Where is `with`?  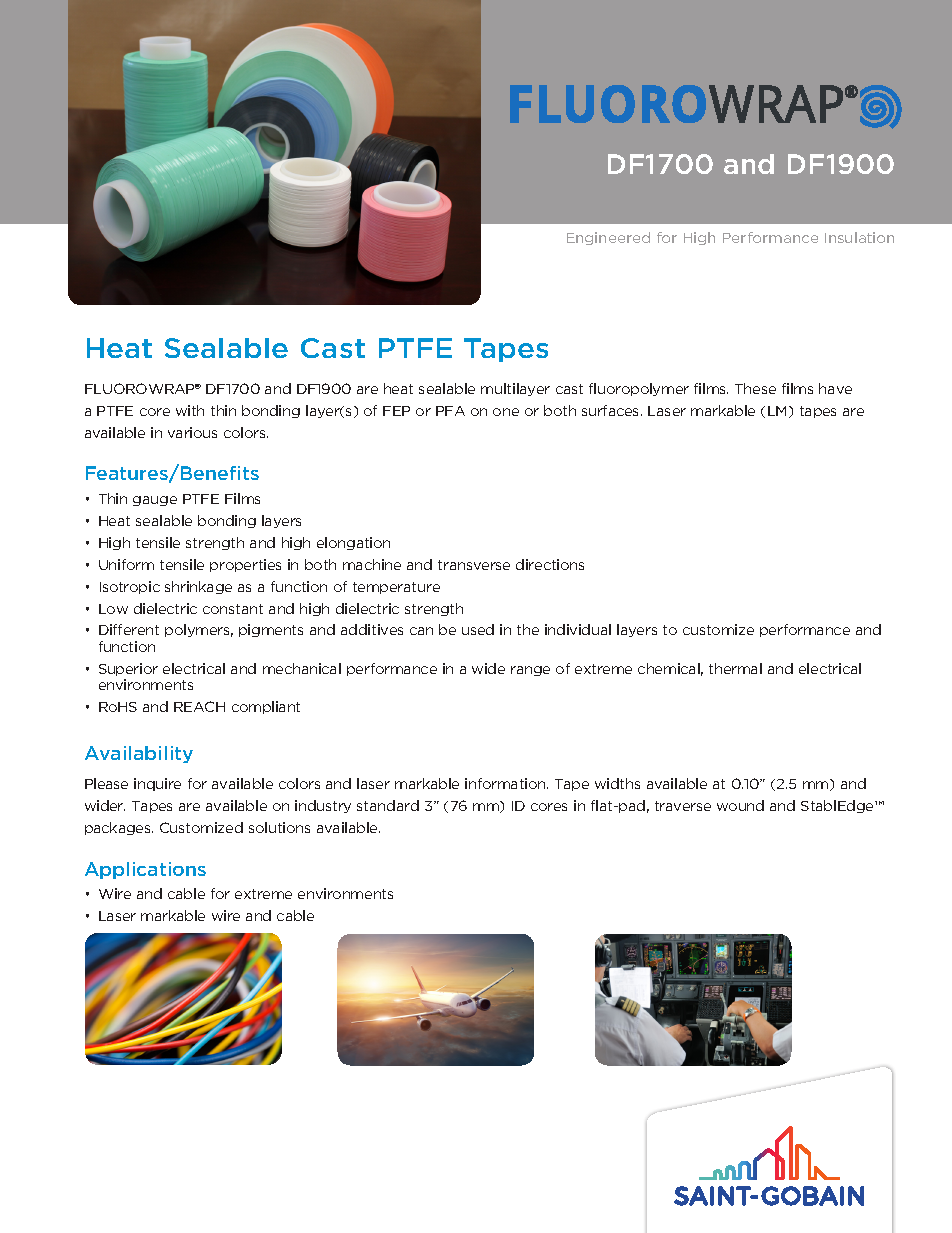
with is located at coordinates (190, 410).
